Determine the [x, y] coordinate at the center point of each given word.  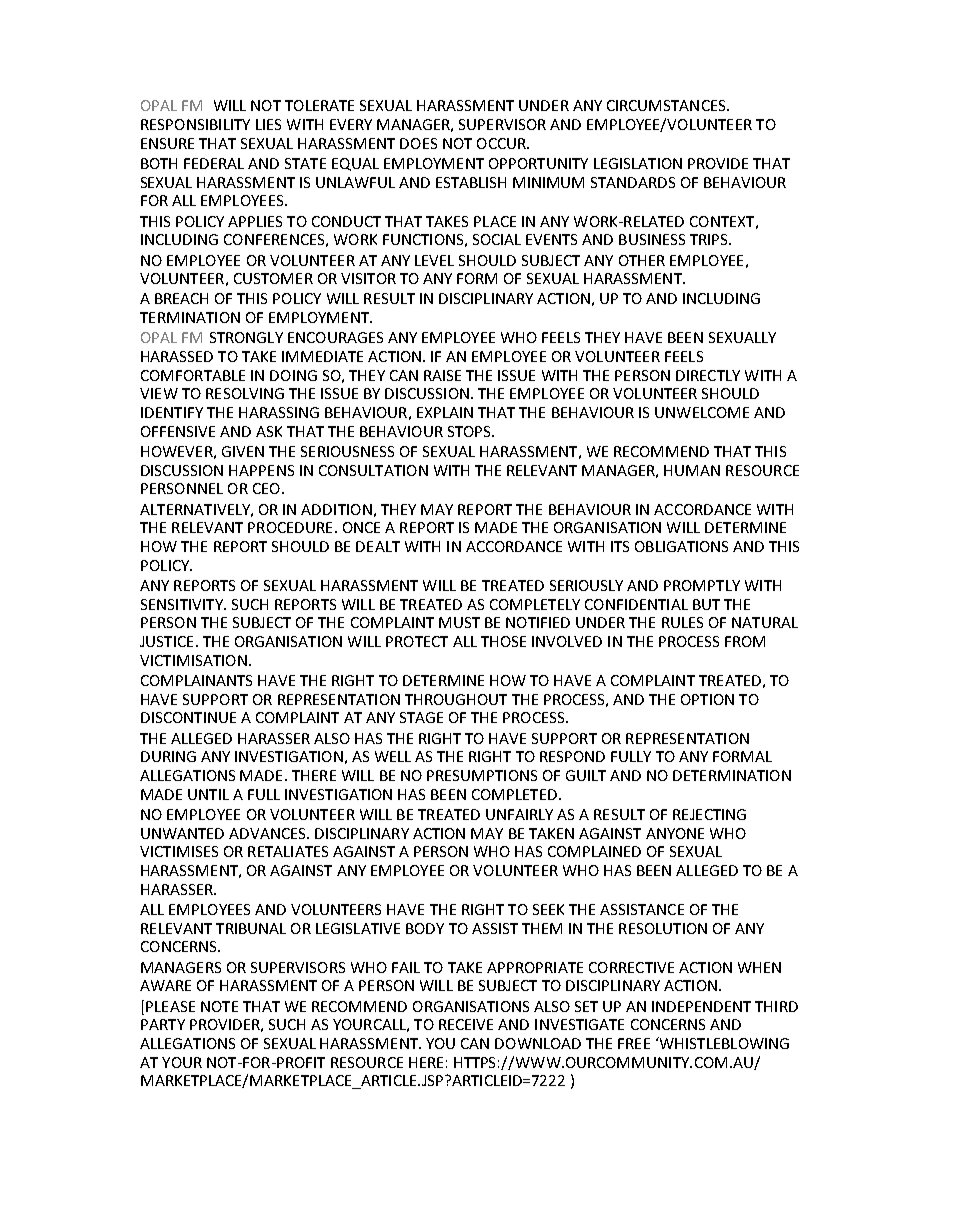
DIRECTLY [708, 375]
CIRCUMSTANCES [667, 105]
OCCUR [502, 143]
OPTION [707, 699]
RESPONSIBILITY [195, 124]
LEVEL [434, 260]
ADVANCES [268, 833]
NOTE [219, 1006]
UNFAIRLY [519, 814]
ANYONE [675, 833]
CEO [266, 488]
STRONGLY [246, 337]
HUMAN [692, 470]
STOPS [470, 431]
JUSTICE [166, 641]
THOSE [503, 641]
